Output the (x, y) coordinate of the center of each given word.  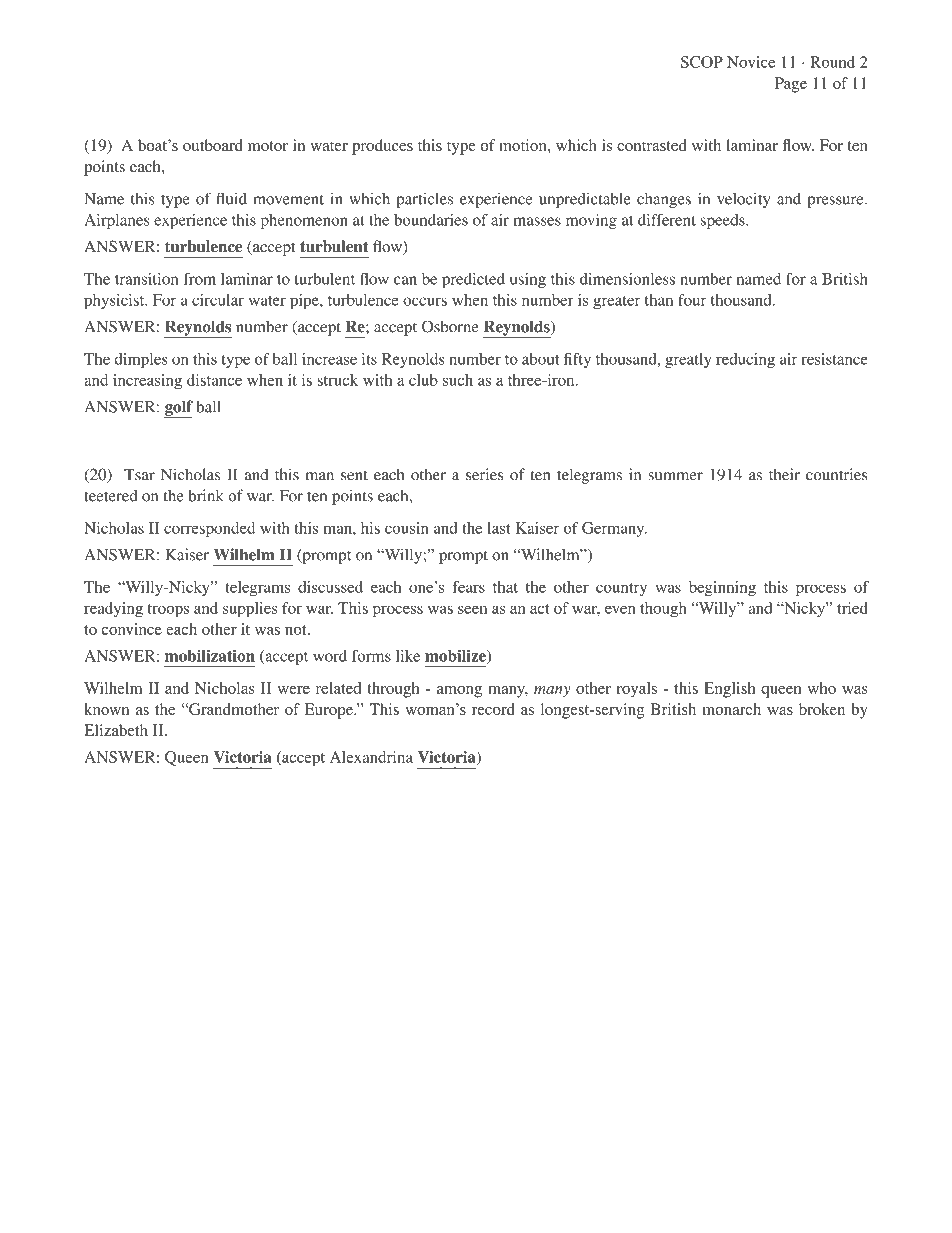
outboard (213, 145)
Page (791, 85)
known (106, 709)
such (458, 380)
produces (382, 147)
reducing (745, 360)
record (493, 709)
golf (178, 409)
